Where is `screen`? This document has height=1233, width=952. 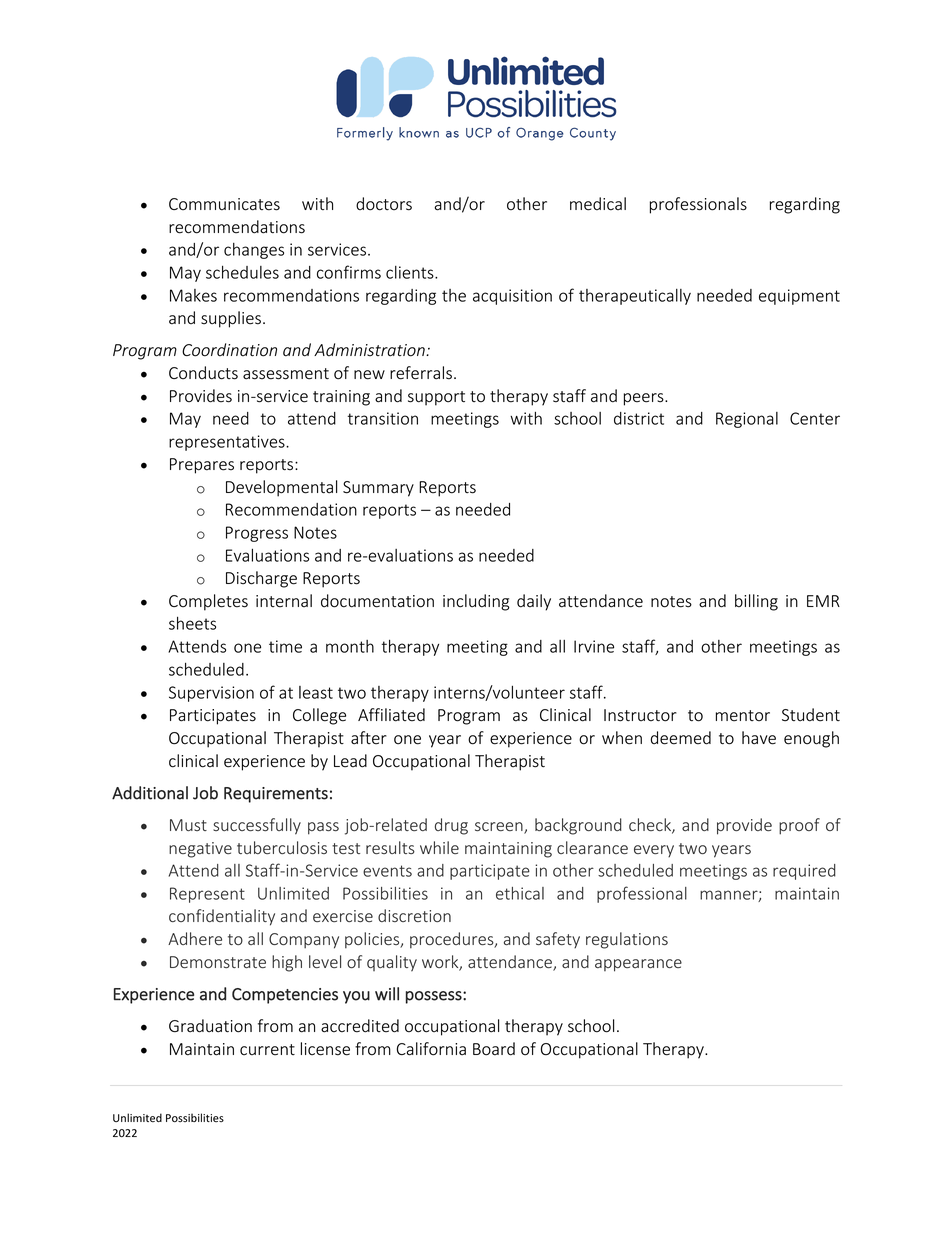
screen is located at coordinates (500, 828).
